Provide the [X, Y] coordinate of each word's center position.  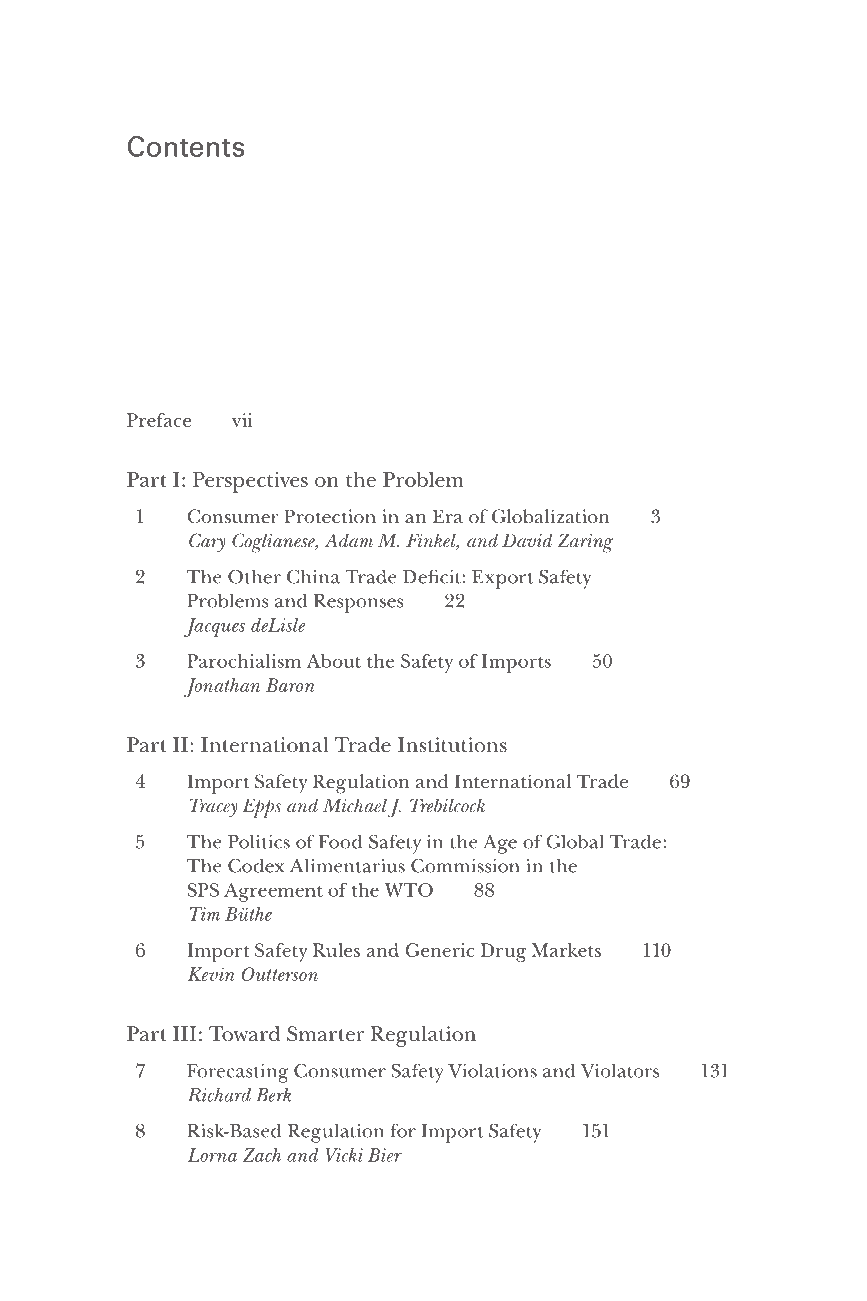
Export [502, 579]
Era [448, 516]
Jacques [214, 627]
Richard [219, 1095]
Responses [359, 603]
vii [242, 420]
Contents [186, 146]
